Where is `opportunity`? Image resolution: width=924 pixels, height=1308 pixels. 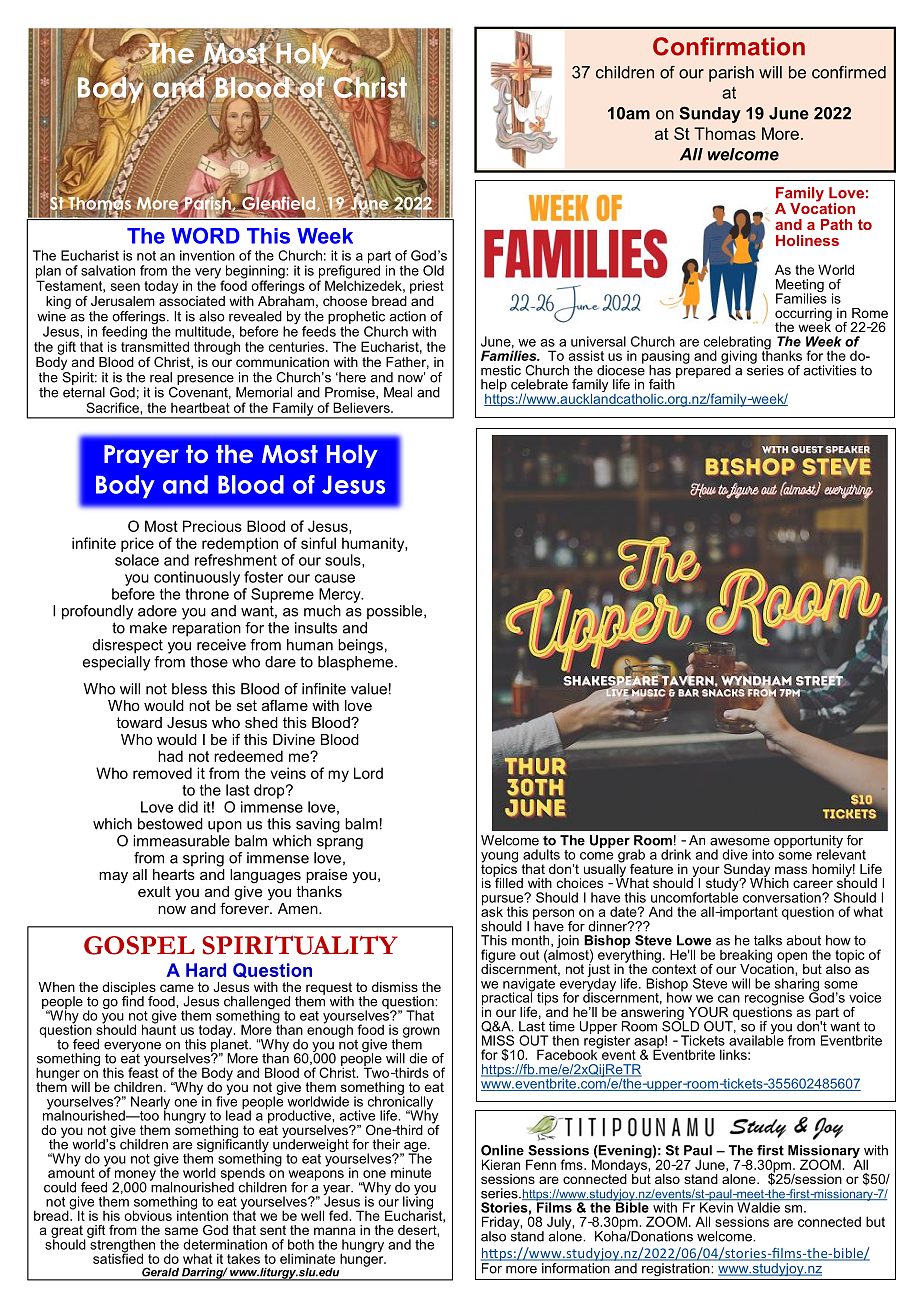
opportunity is located at coordinates (808, 843).
